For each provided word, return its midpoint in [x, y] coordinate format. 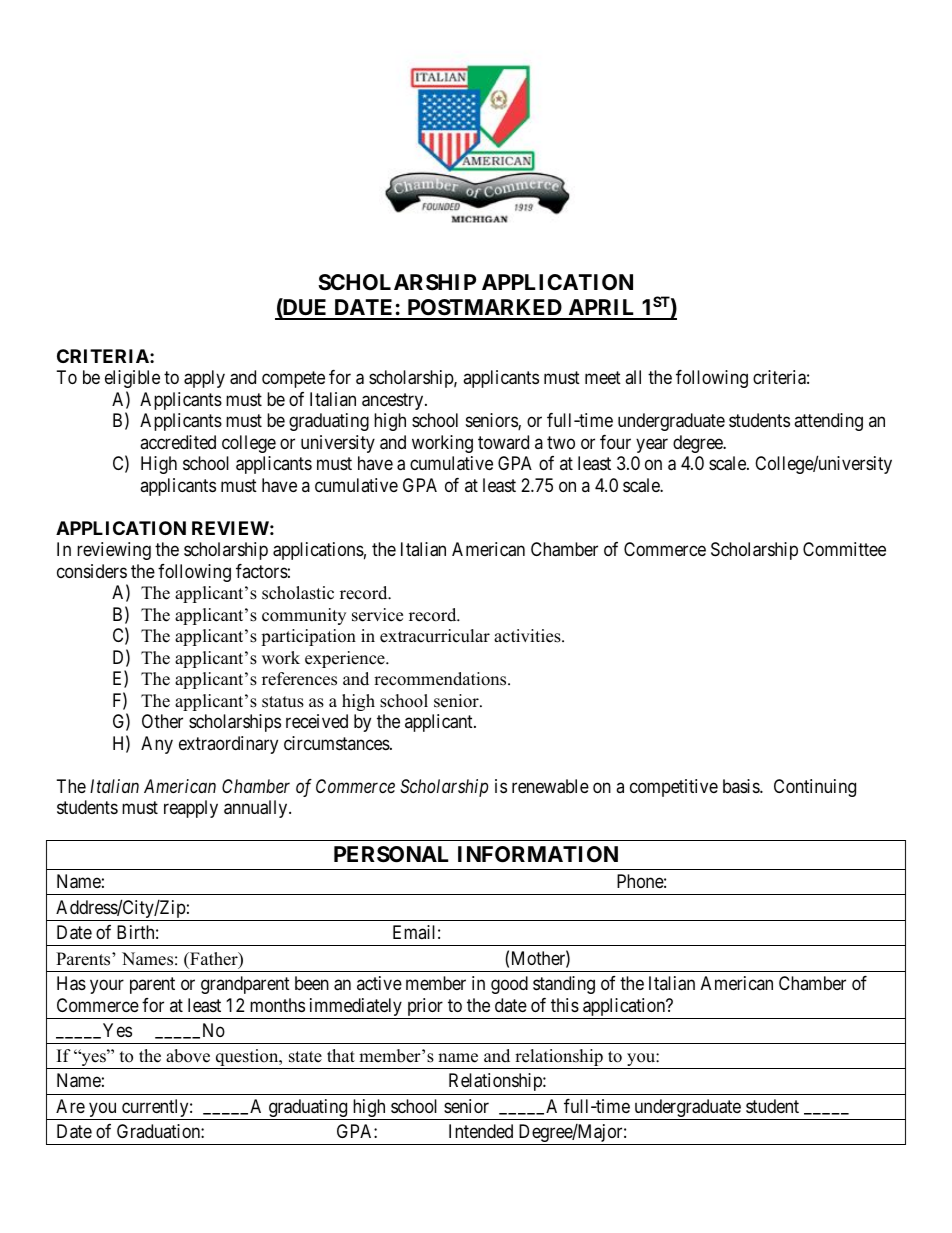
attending [828, 422]
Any [157, 745]
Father [214, 960]
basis [742, 786]
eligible [132, 379]
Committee [844, 549]
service [377, 615]
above [188, 1056]
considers [92, 571]
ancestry [394, 401]
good [509, 985]
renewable [550, 786]
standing [564, 985]
